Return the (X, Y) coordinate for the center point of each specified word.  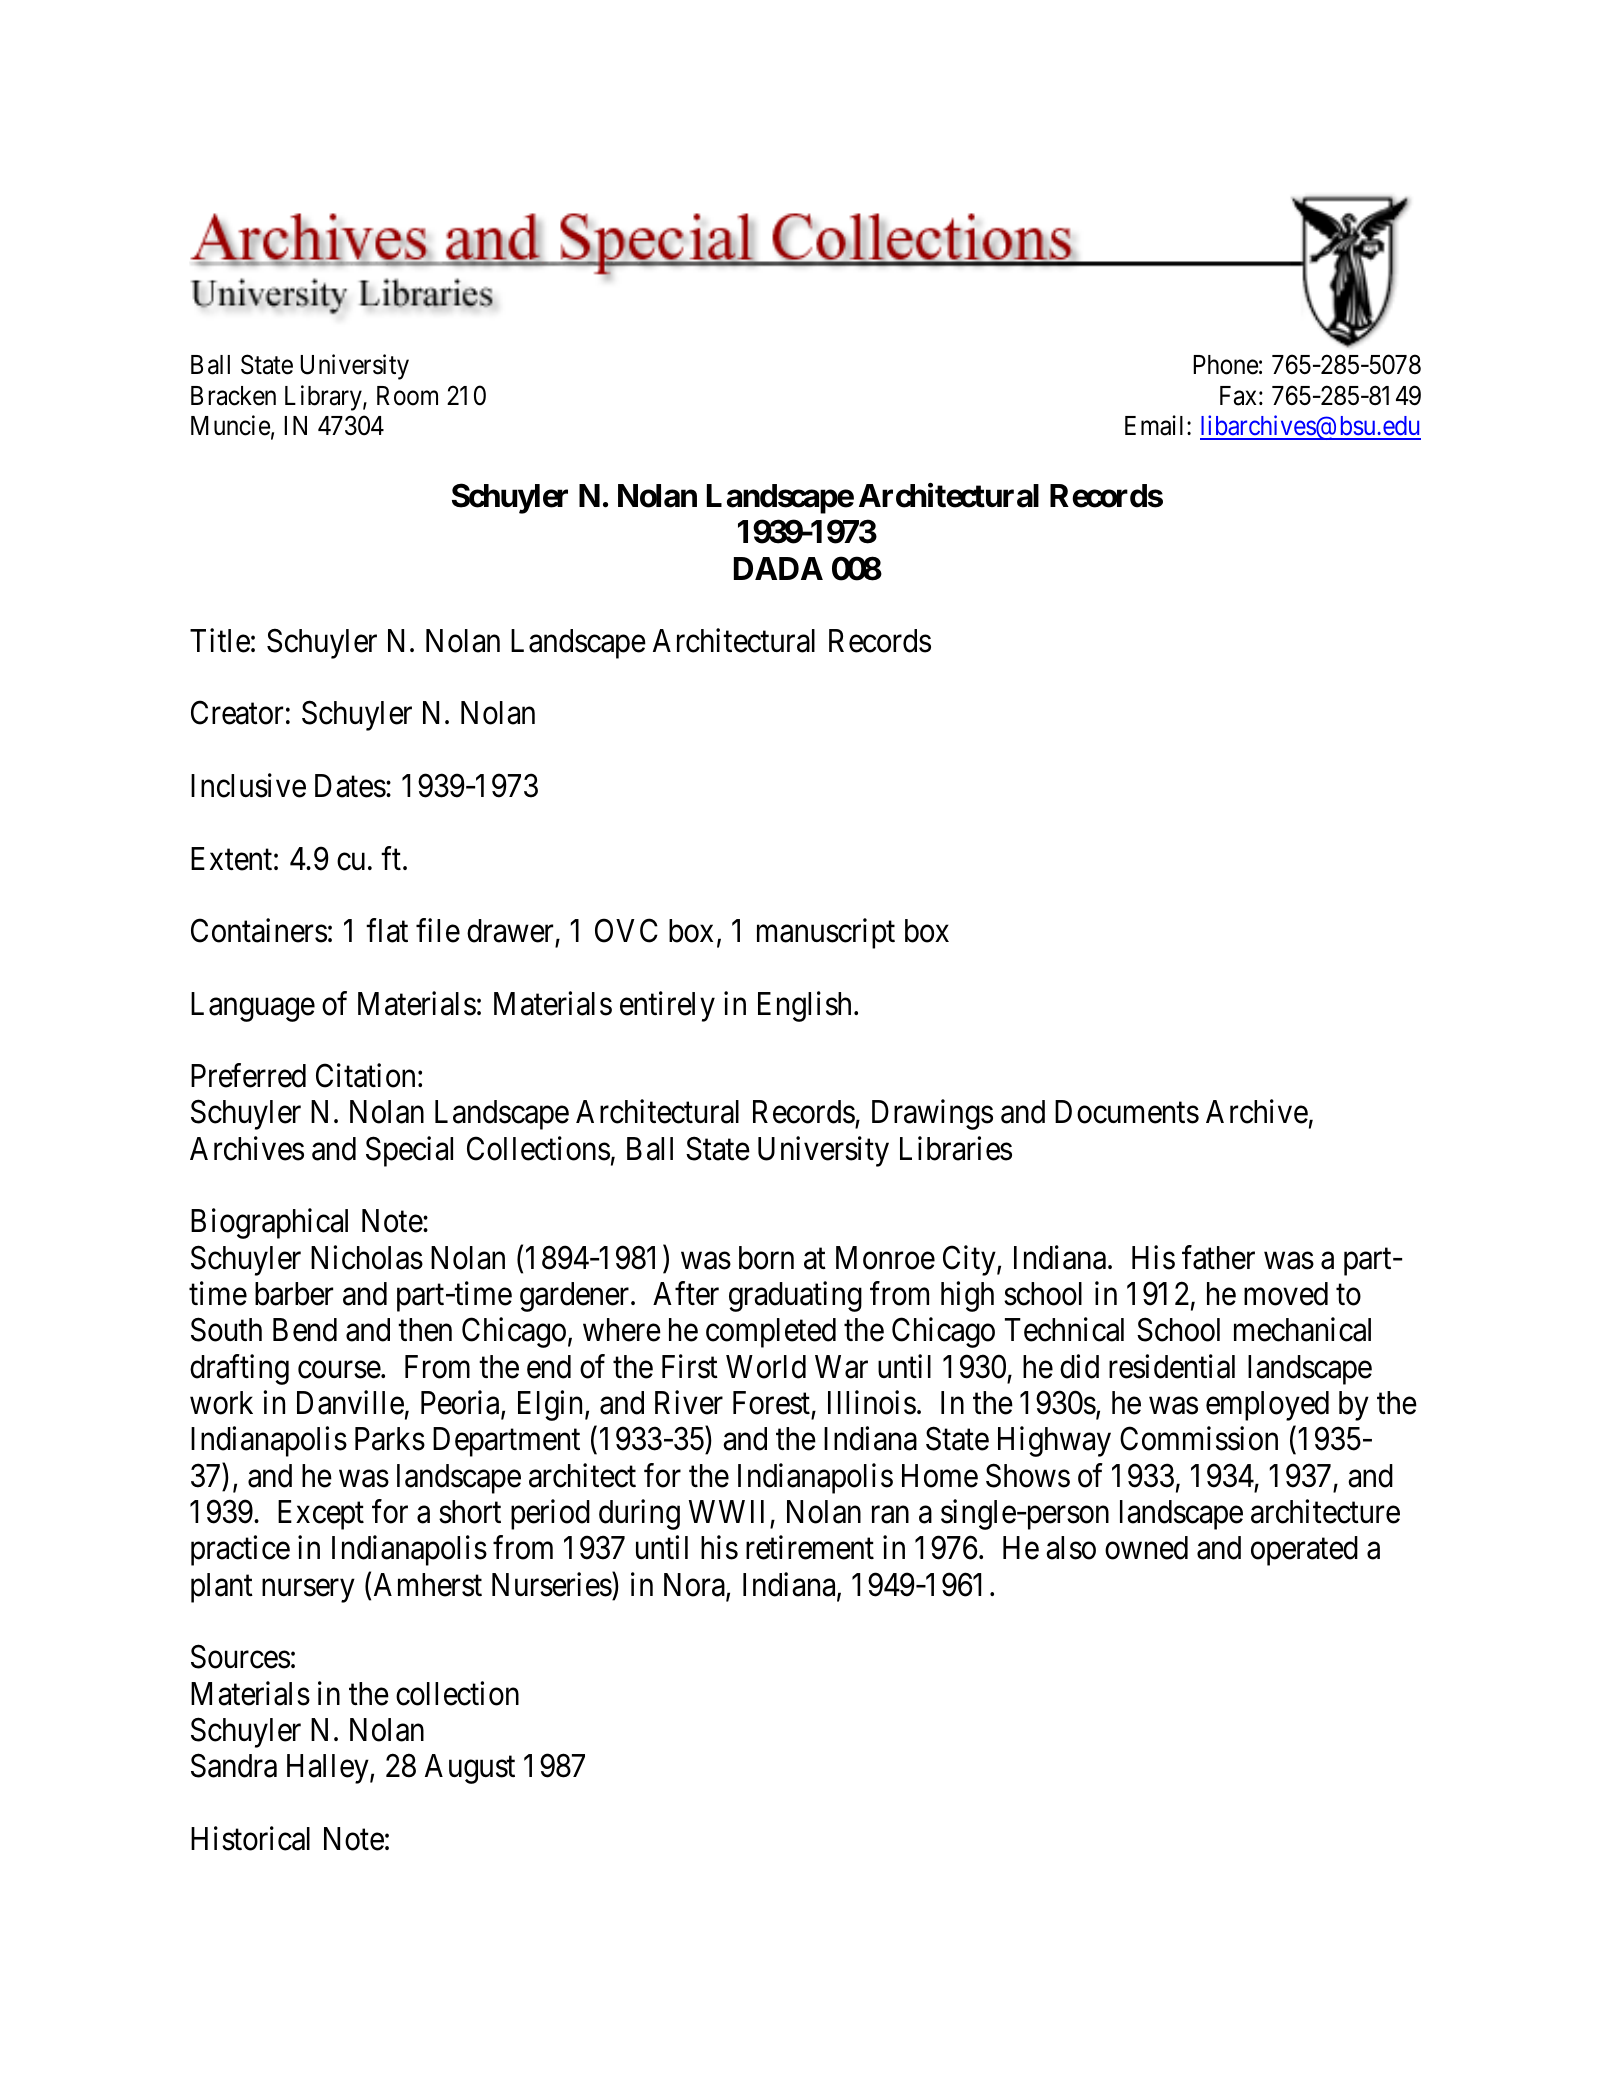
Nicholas (367, 1257)
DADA (778, 568)
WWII (726, 1511)
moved (1286, 1294)
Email (1156, 425)
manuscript (826, 934)
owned (1146, 1548)
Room (407, 396)
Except (321, 1515)
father (1218, 1257)
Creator (237, 713)
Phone (1225, 365)
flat (387, 931)
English (804, 1006)
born (766, 1258)
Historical (250, 1838)
